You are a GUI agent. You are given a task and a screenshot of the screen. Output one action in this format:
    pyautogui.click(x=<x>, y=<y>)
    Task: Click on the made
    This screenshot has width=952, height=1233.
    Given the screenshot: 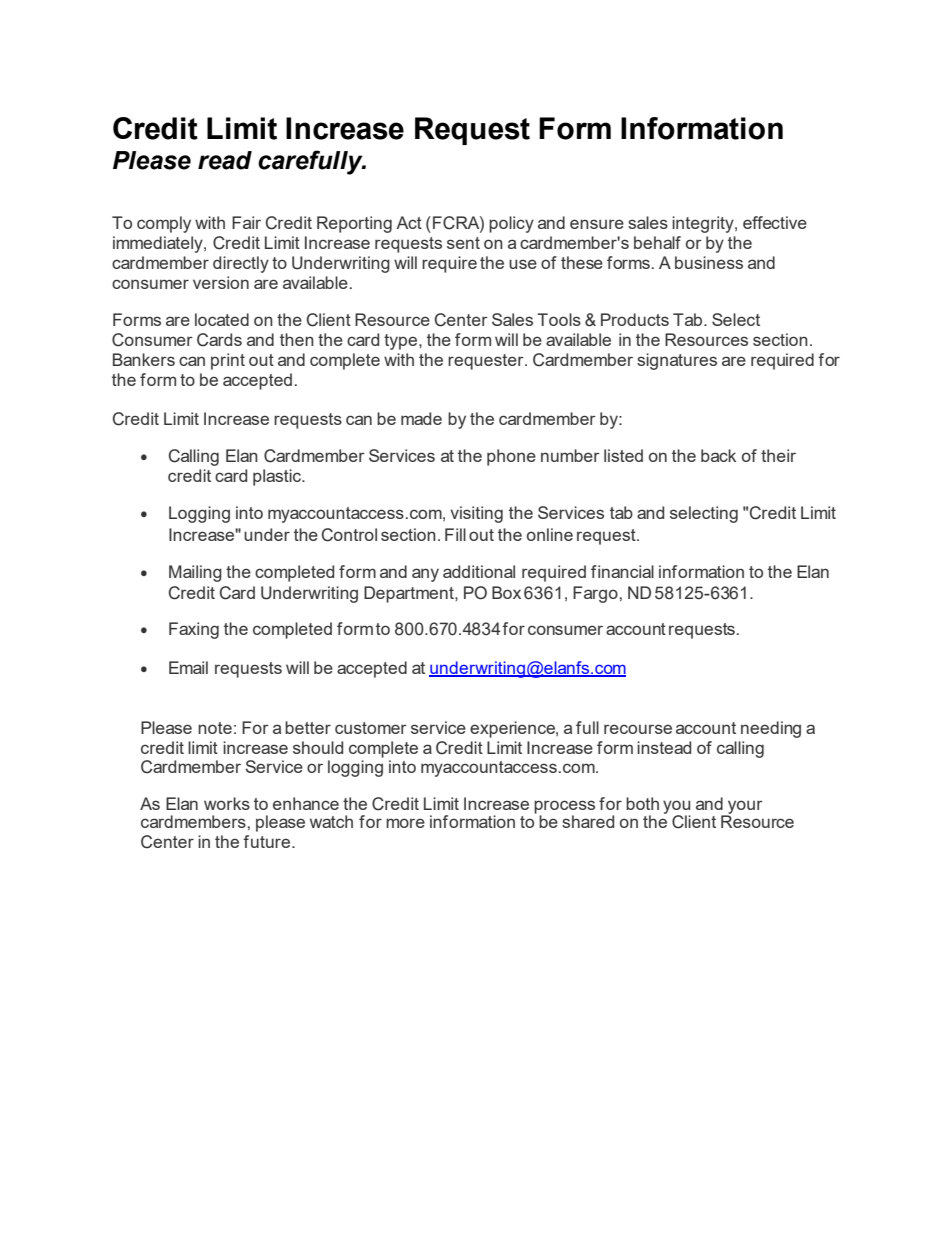 What is the action you would take?
    pyautogui.click(x=421, y=418)
